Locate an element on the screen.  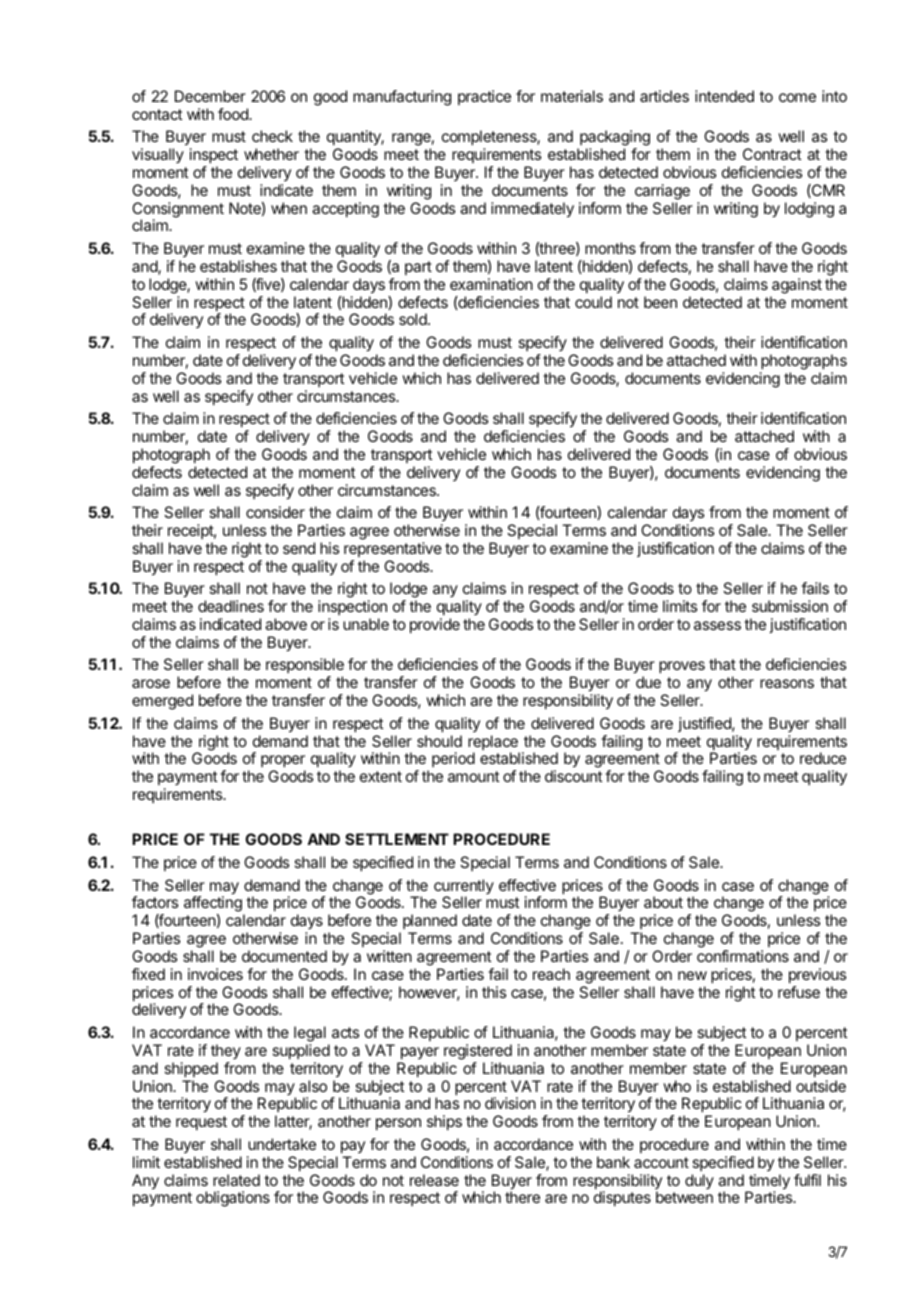
there is located at coordinates (522, 1197).
